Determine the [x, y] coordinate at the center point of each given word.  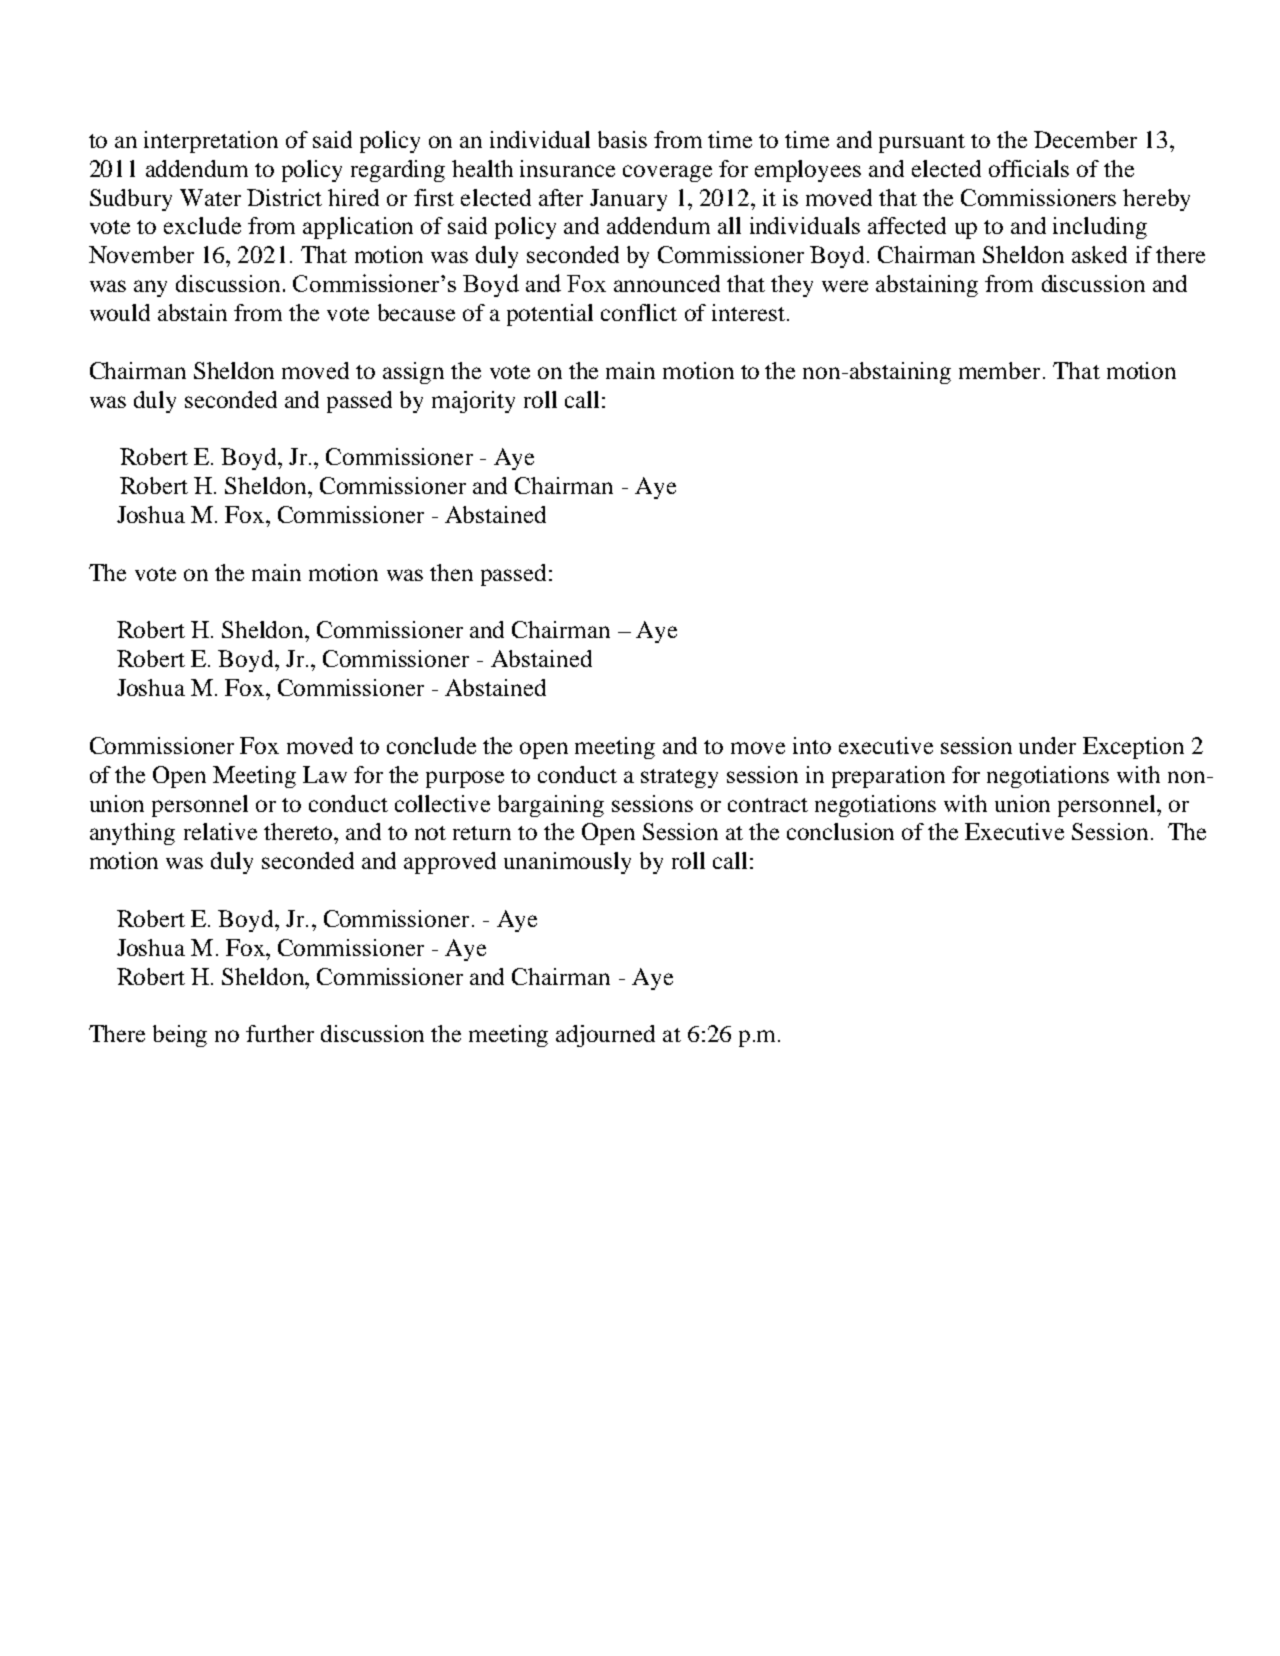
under [1047, 745]
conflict [639, 312]
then [451, 572]
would [120, 312]
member [999, 370]
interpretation [211, 142]
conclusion [840, 831]
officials [1029, 168]
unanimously [567, 863]
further [280, 1033]
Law [325, 774]
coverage [667, 173]
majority [473, 402]
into [812, 745]
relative [220, 831]
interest [748, 312]
